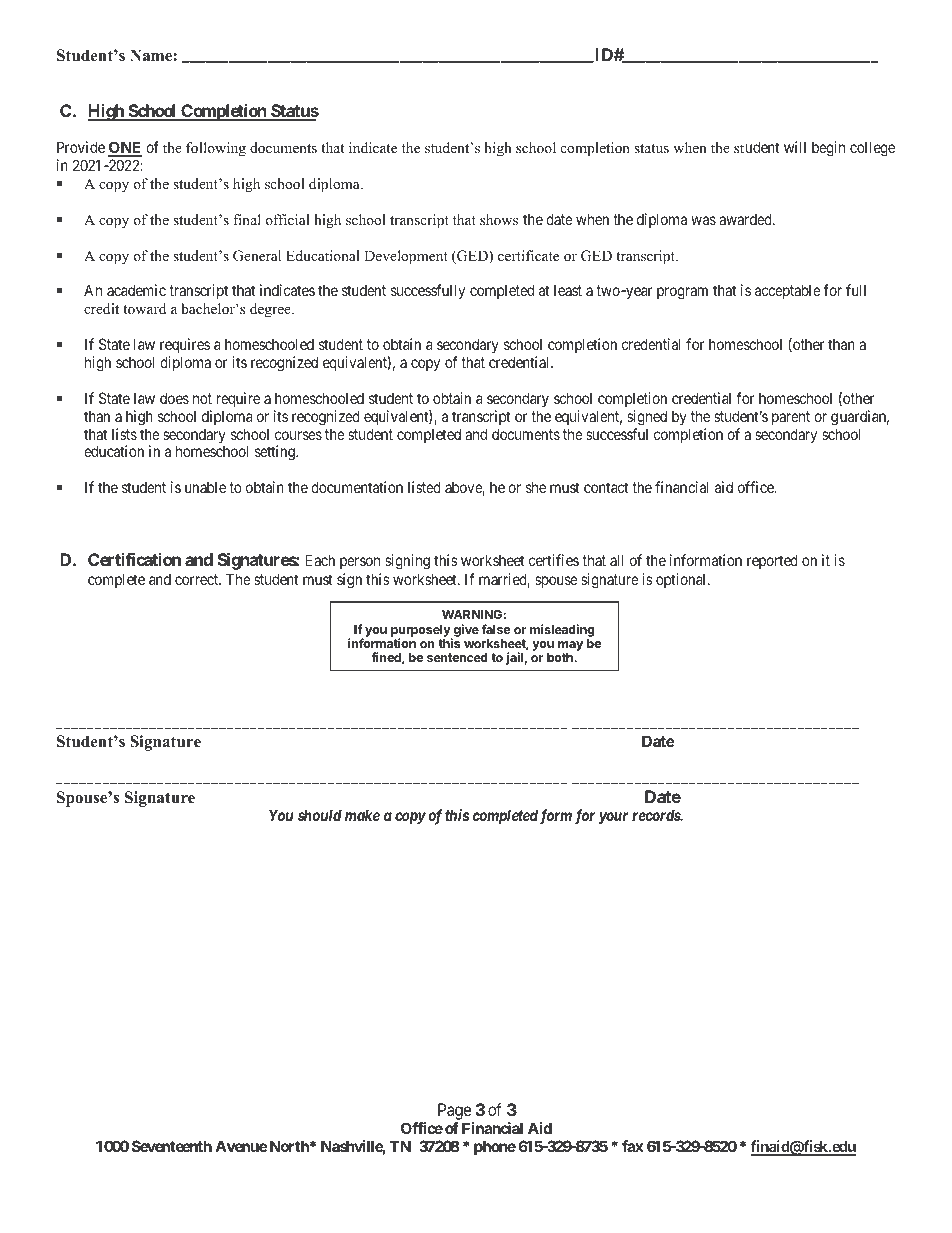 The height and width of the page is (1233, 952). I want to click on shows, so click(499, 219).
